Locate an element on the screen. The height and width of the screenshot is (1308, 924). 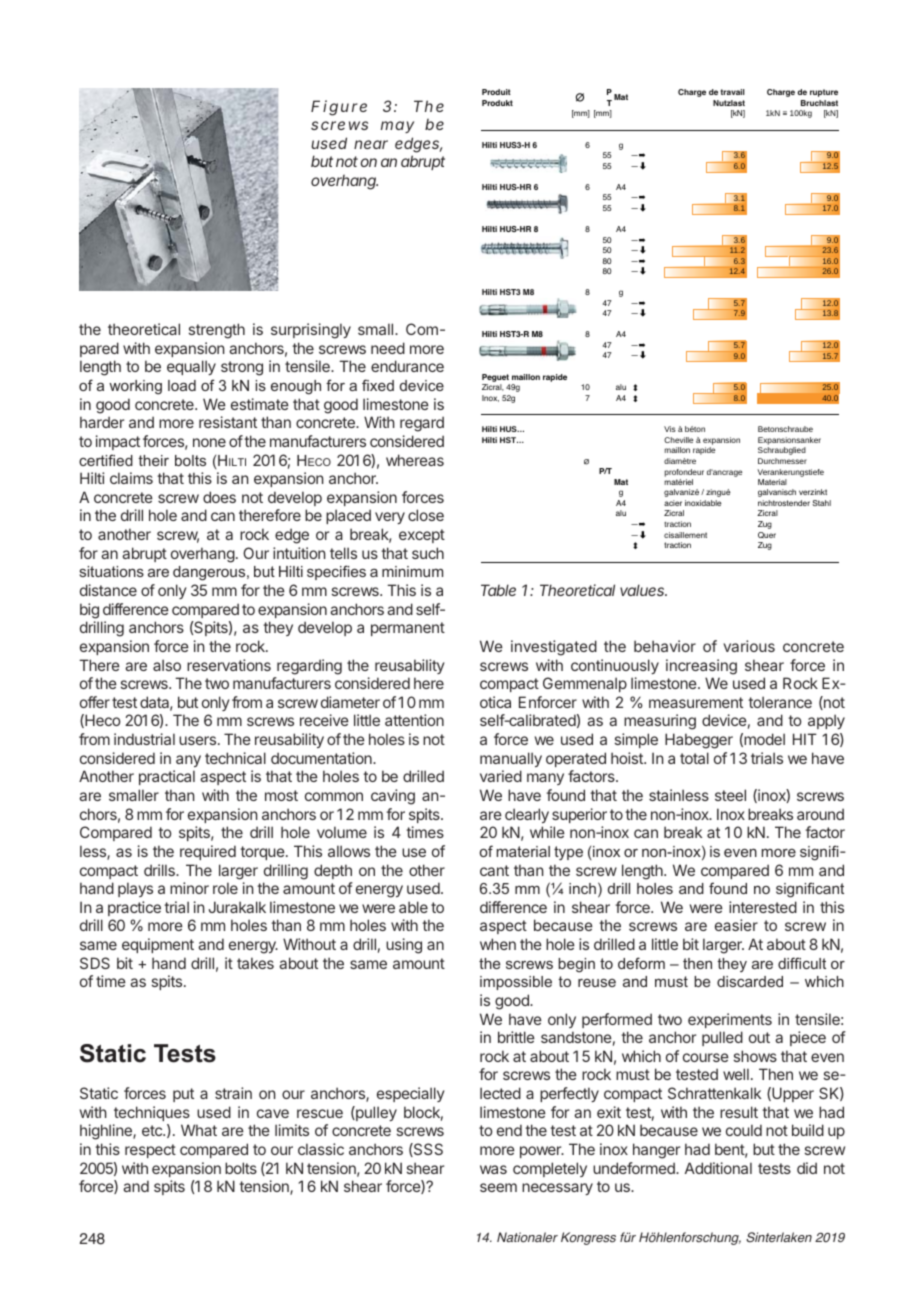
near is located at coordinates (371, 144).
